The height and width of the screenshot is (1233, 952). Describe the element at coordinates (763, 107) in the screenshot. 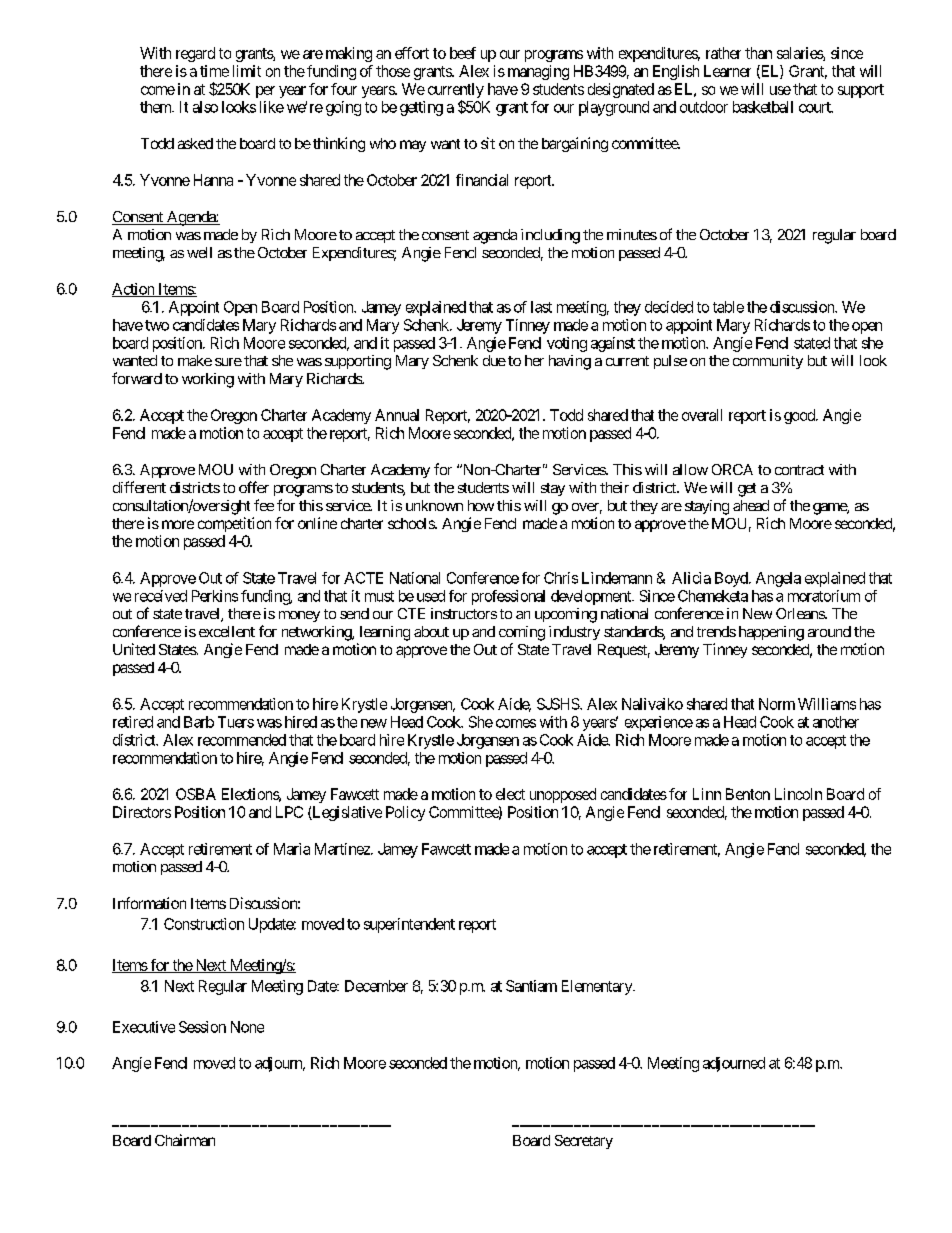

I see `basketball` at that location.
